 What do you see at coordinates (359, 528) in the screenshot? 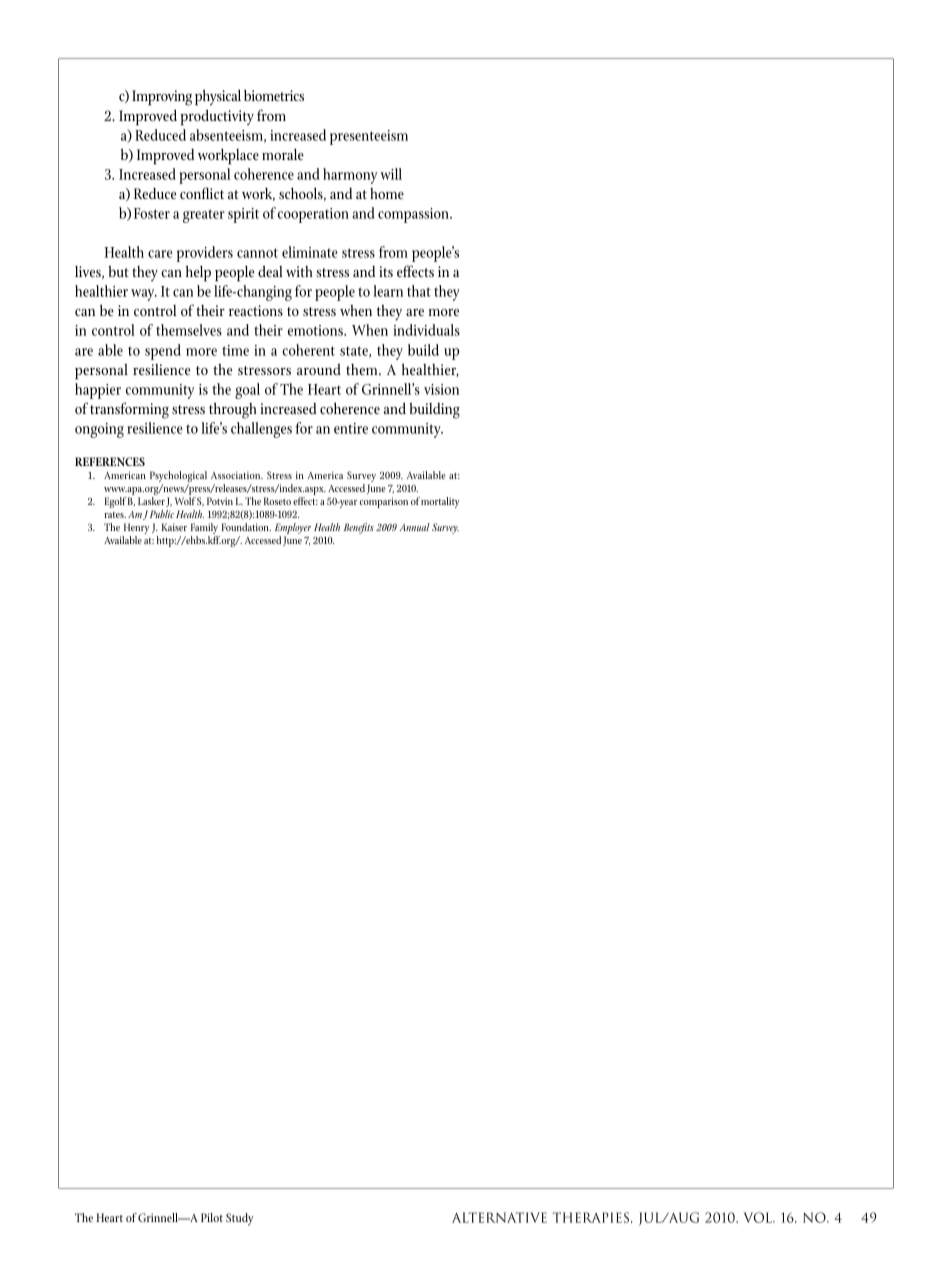
I see `Benefits` at bounding box center [359, 528].
